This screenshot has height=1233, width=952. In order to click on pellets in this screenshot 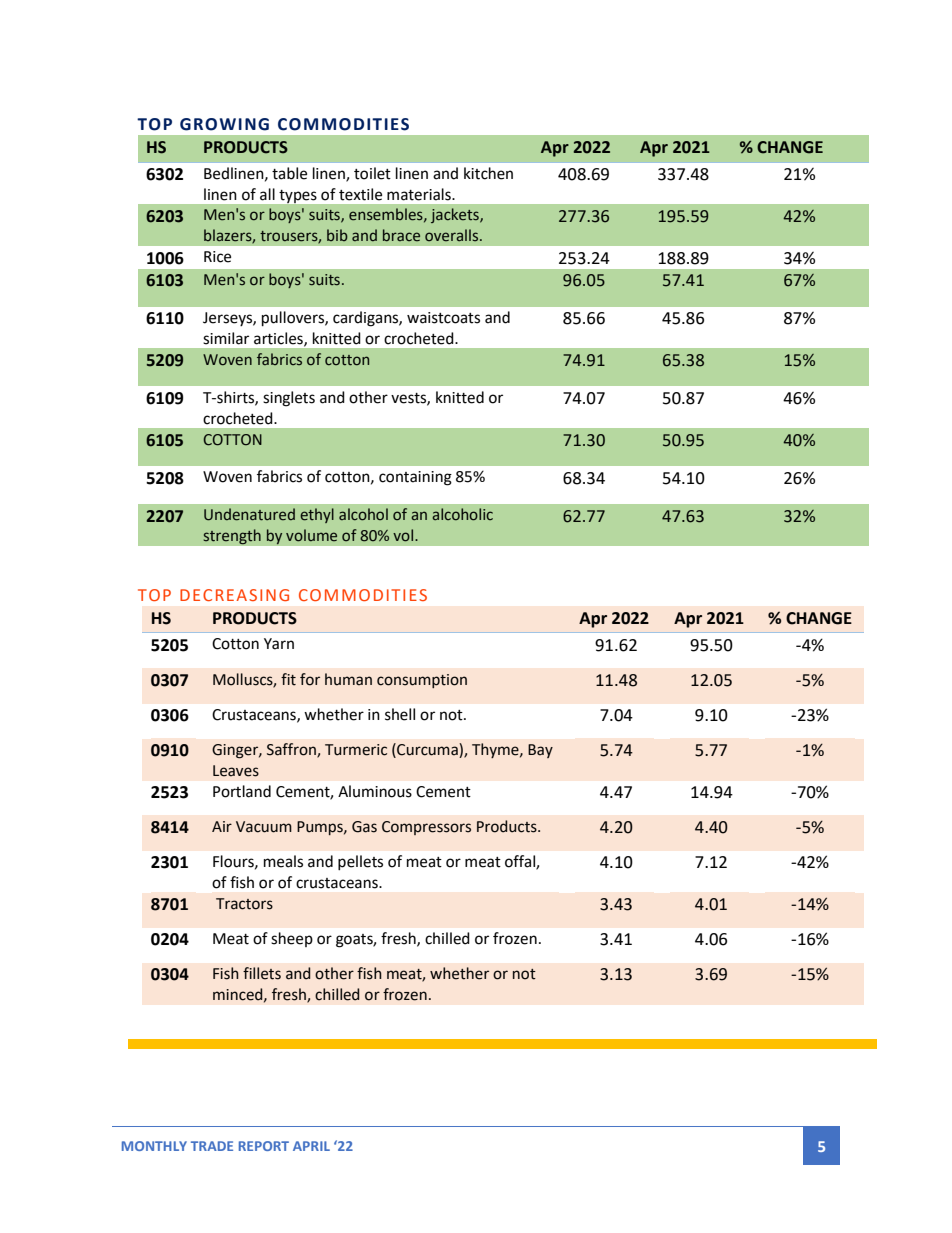, I will do `click(360, 862)`.
